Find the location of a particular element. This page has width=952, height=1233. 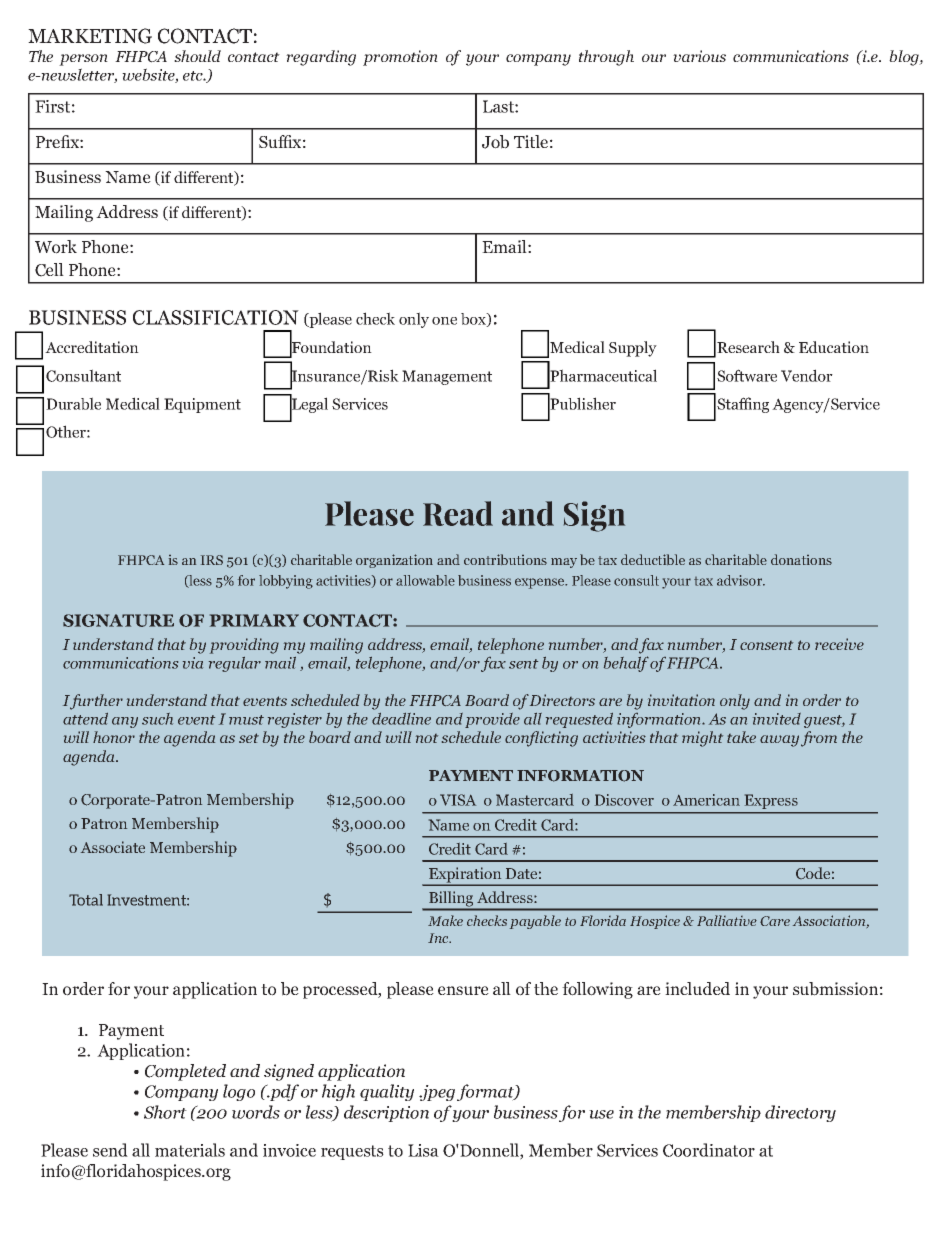

should is located at coordinates (197, 56).
